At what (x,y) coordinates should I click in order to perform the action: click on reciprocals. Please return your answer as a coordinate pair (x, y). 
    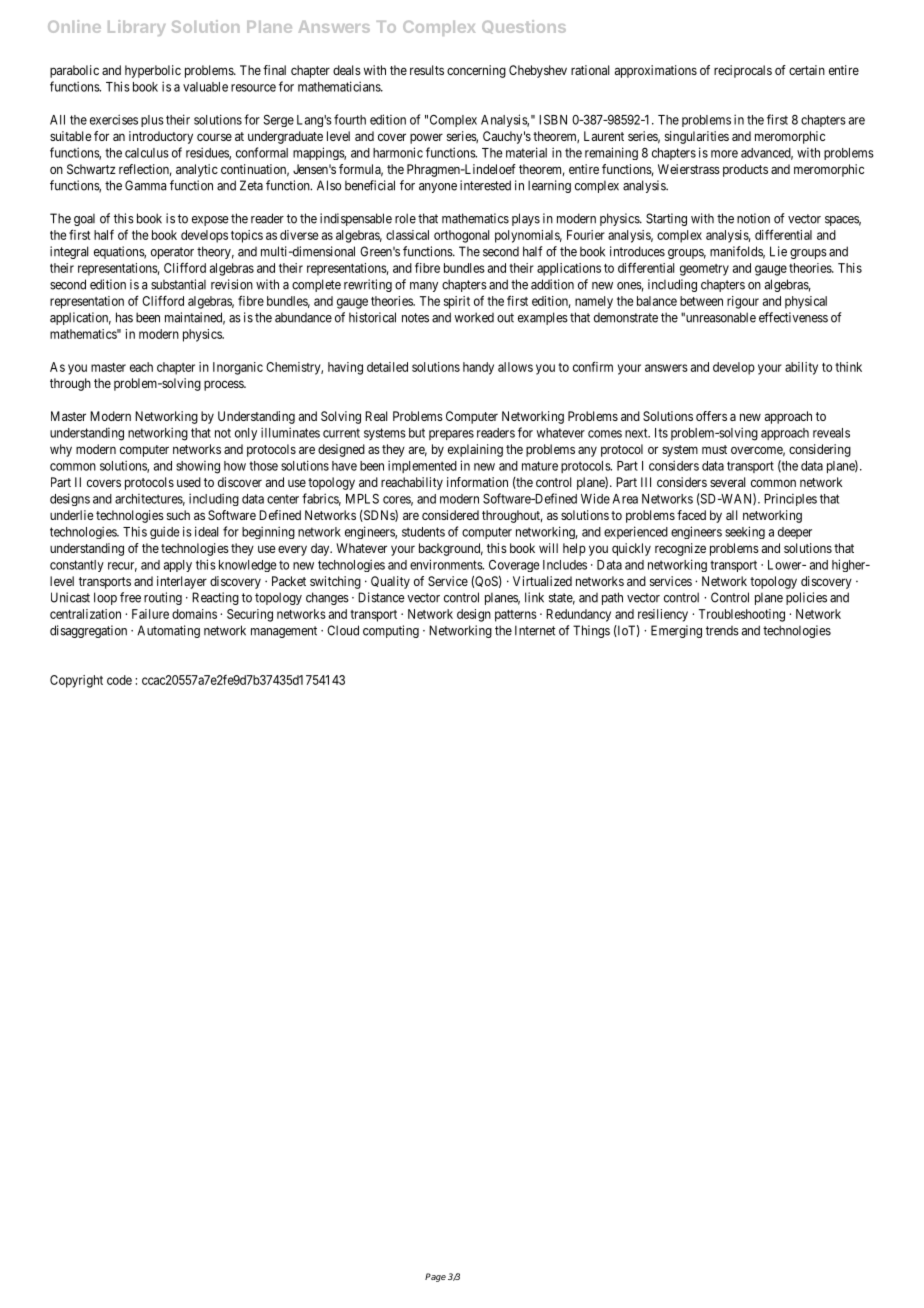
    Looking at the image, I should click on (743, 71).
